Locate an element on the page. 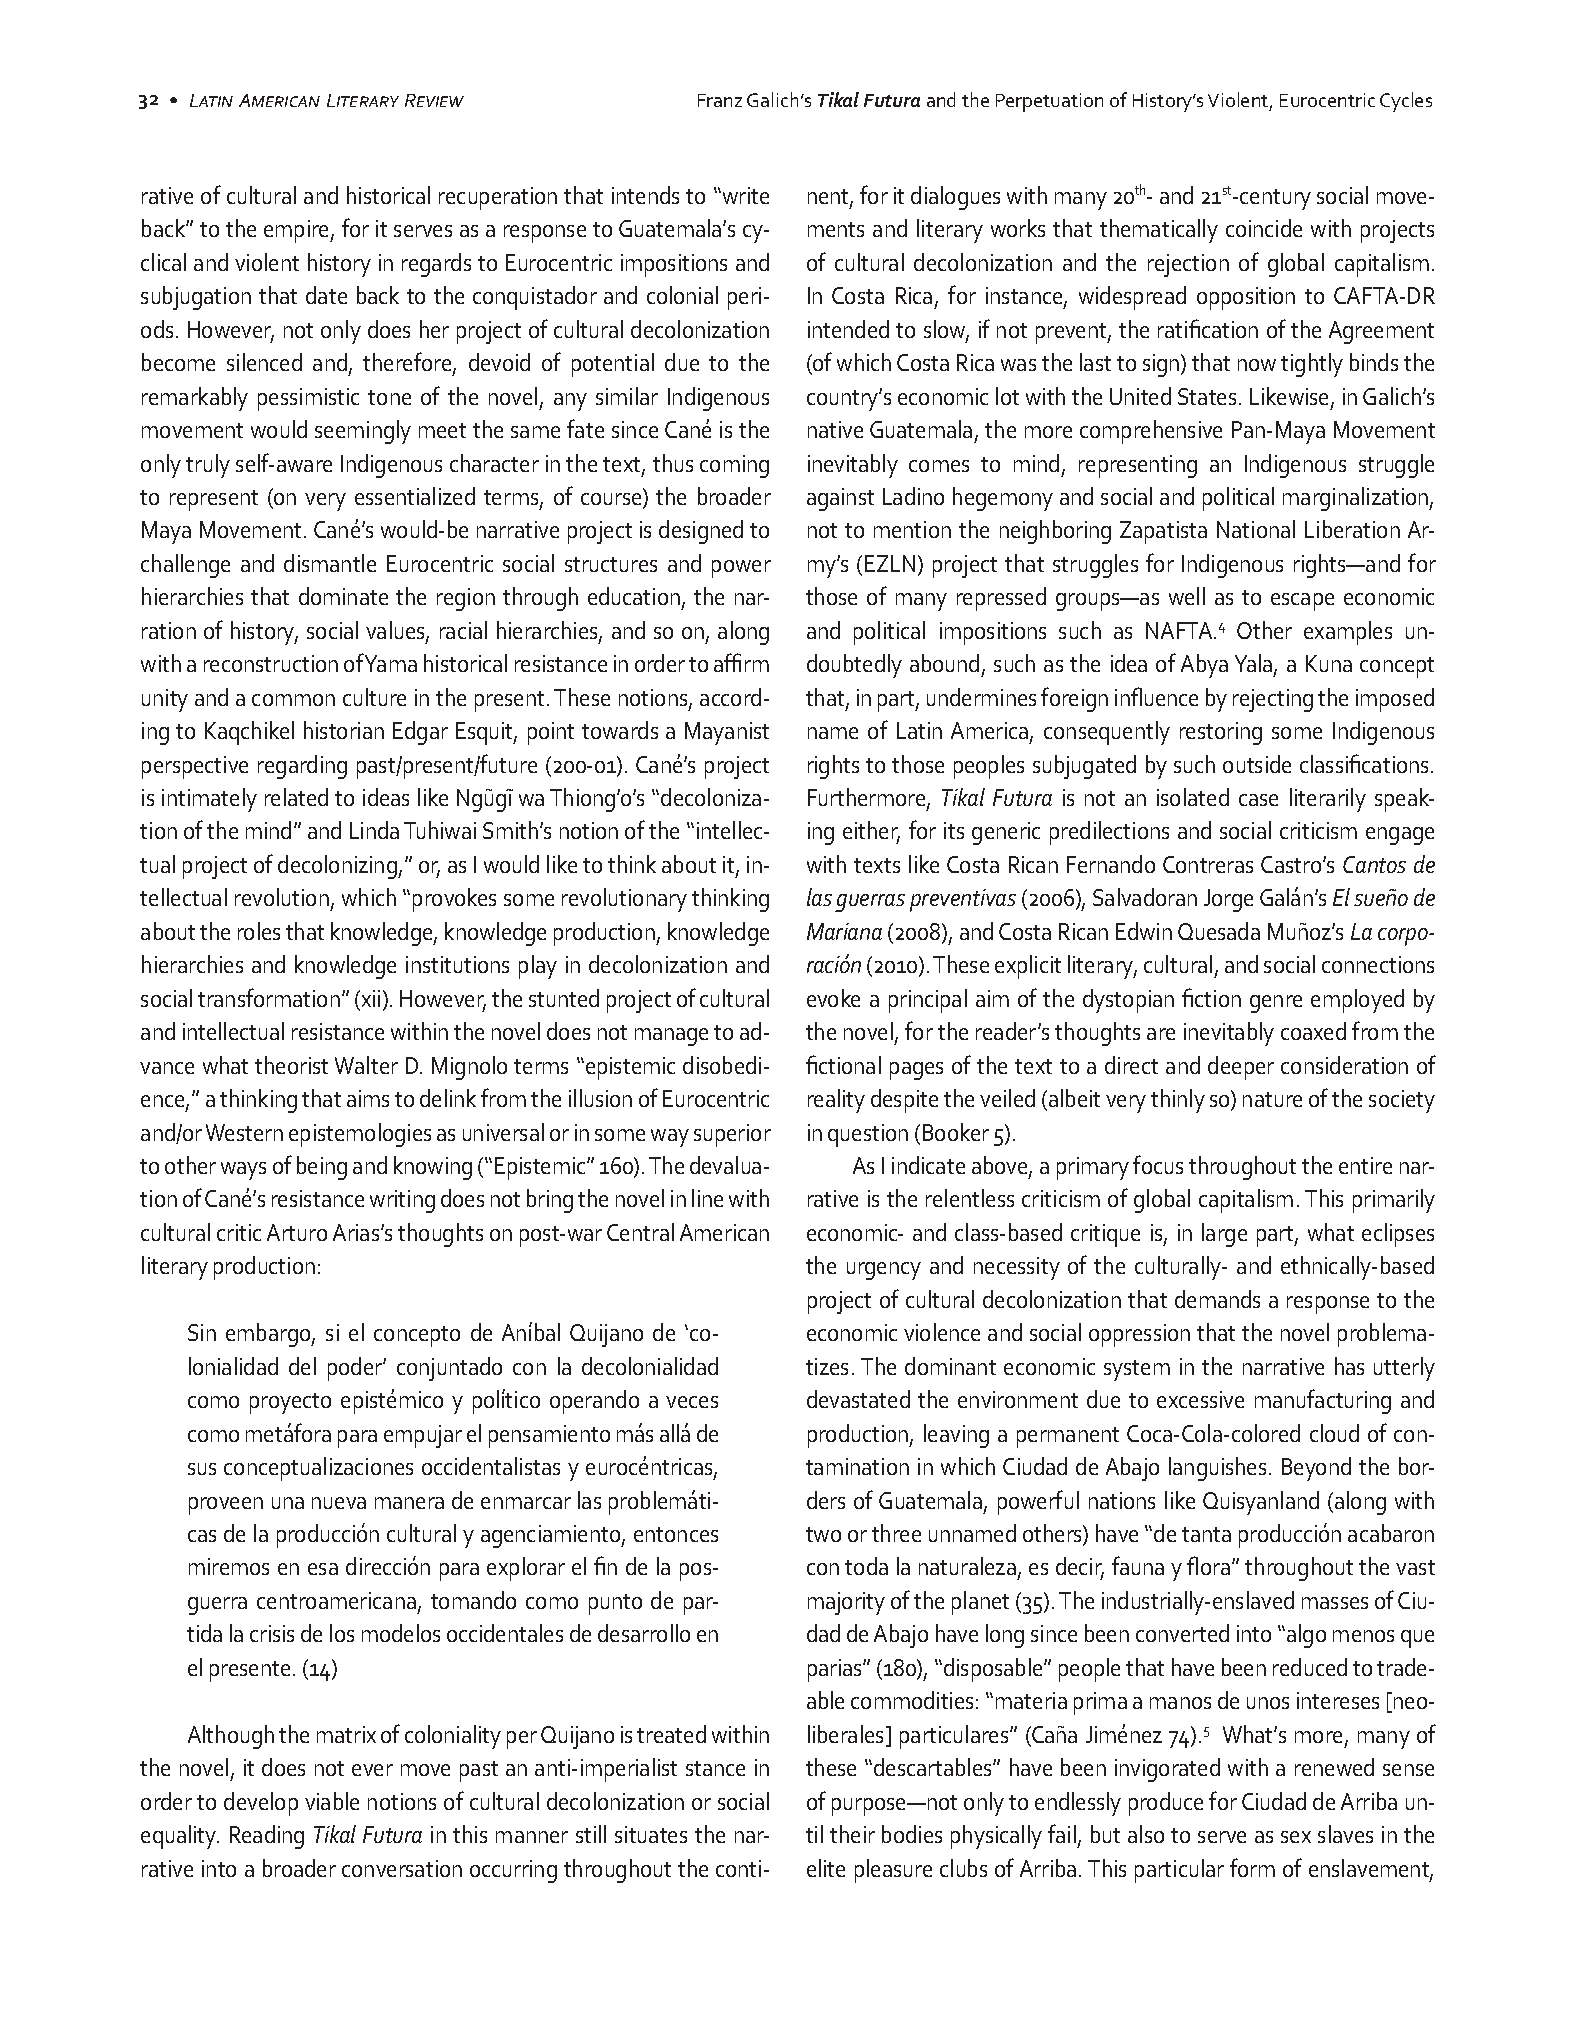 This page has width=1575, height=2038. coincide is located at coordinates (1264, 228).
